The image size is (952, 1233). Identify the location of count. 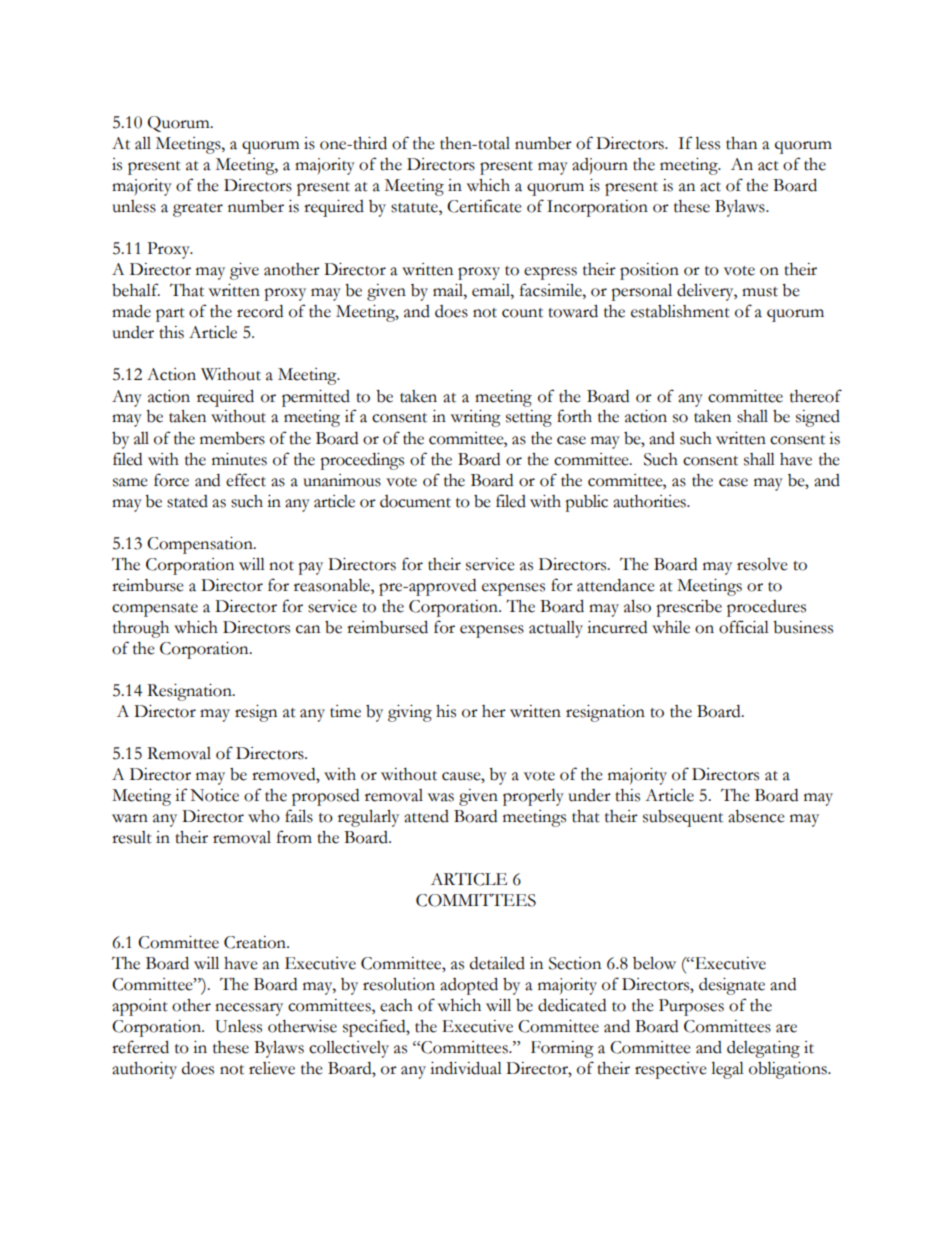
(522, 313).
